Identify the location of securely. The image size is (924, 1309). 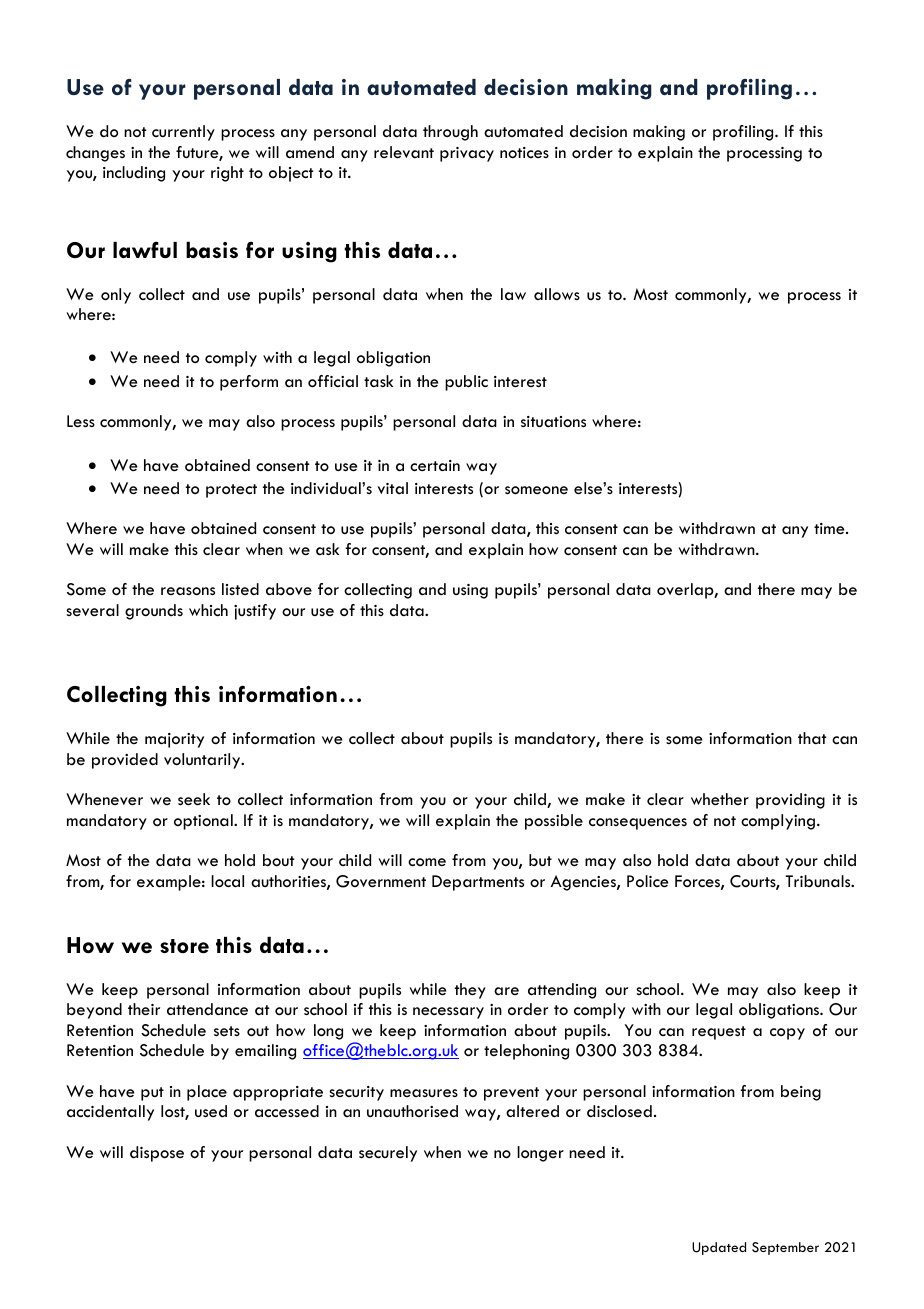
(388, 1154).
